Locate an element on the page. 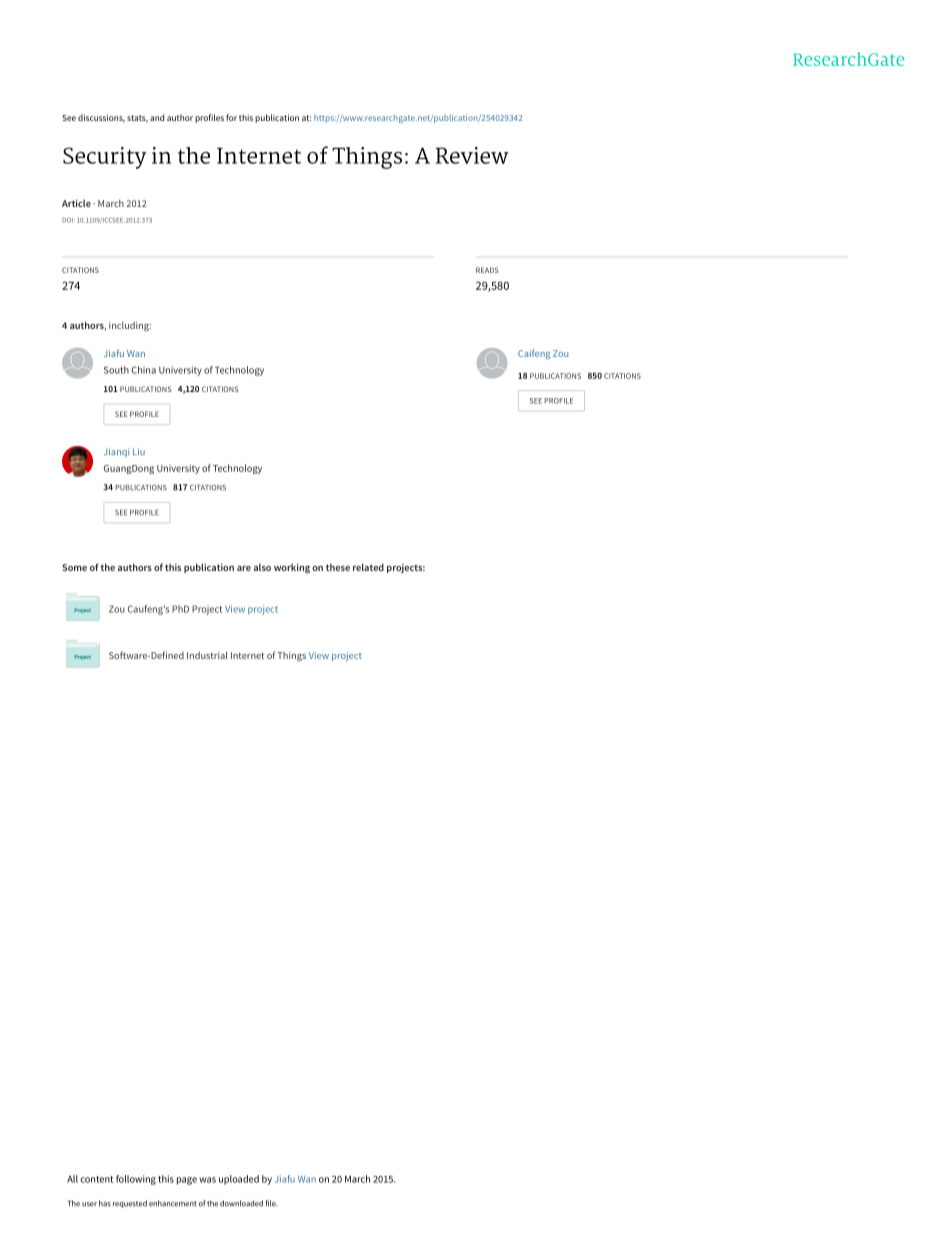  these is located at coordinates (338, 567).
